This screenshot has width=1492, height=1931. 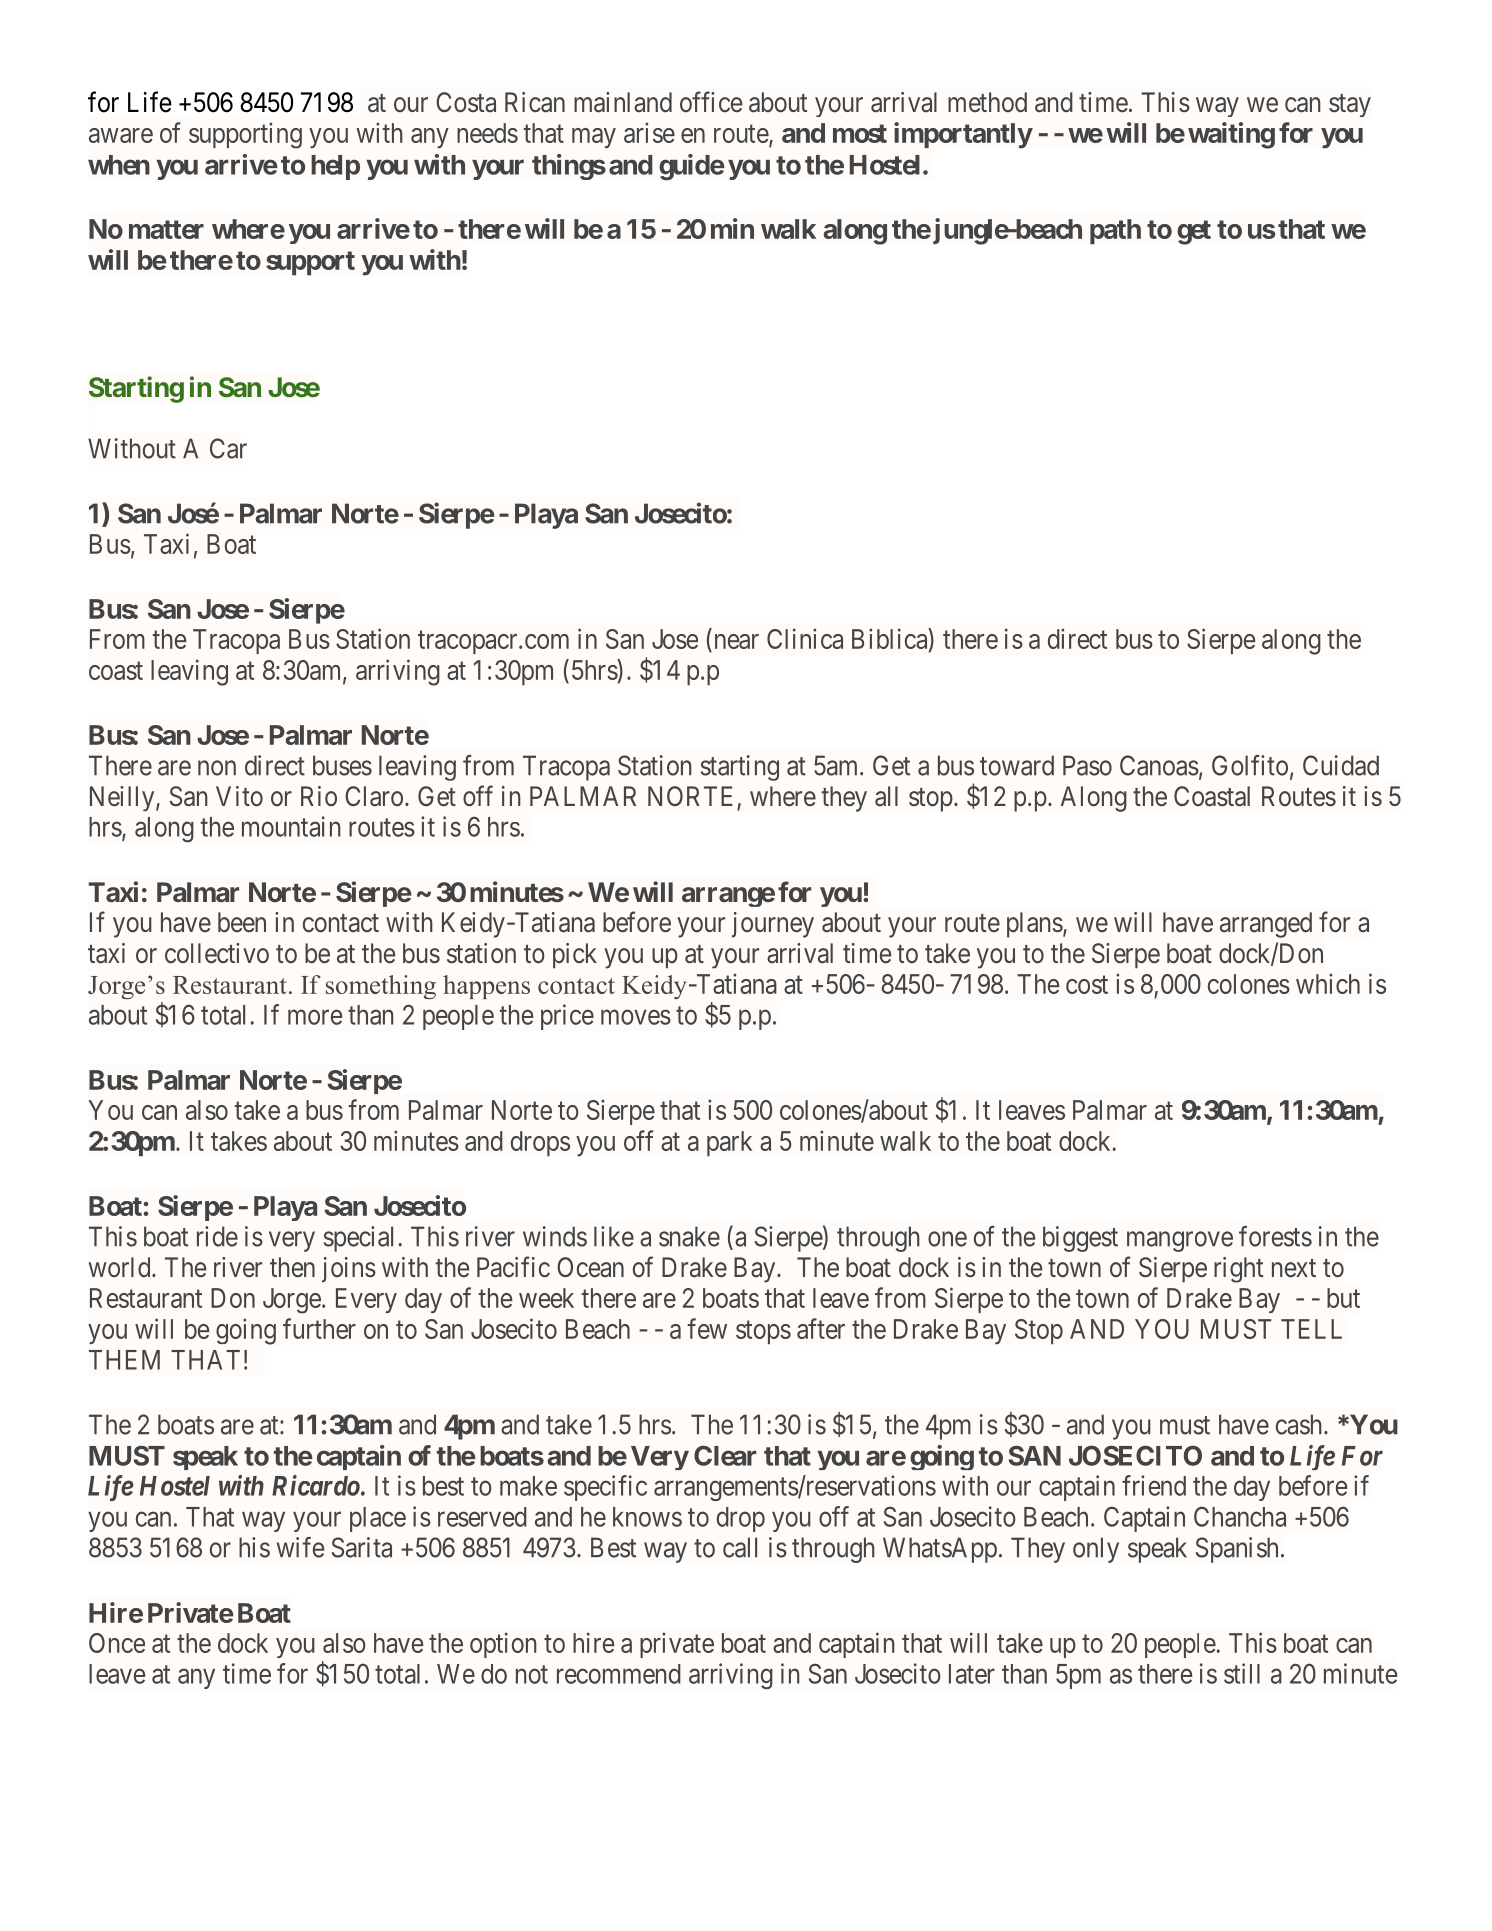 What do you see at coordinates (1115, 231) in the screenshot?
I see `path` at bounding box center [1115, 231].
